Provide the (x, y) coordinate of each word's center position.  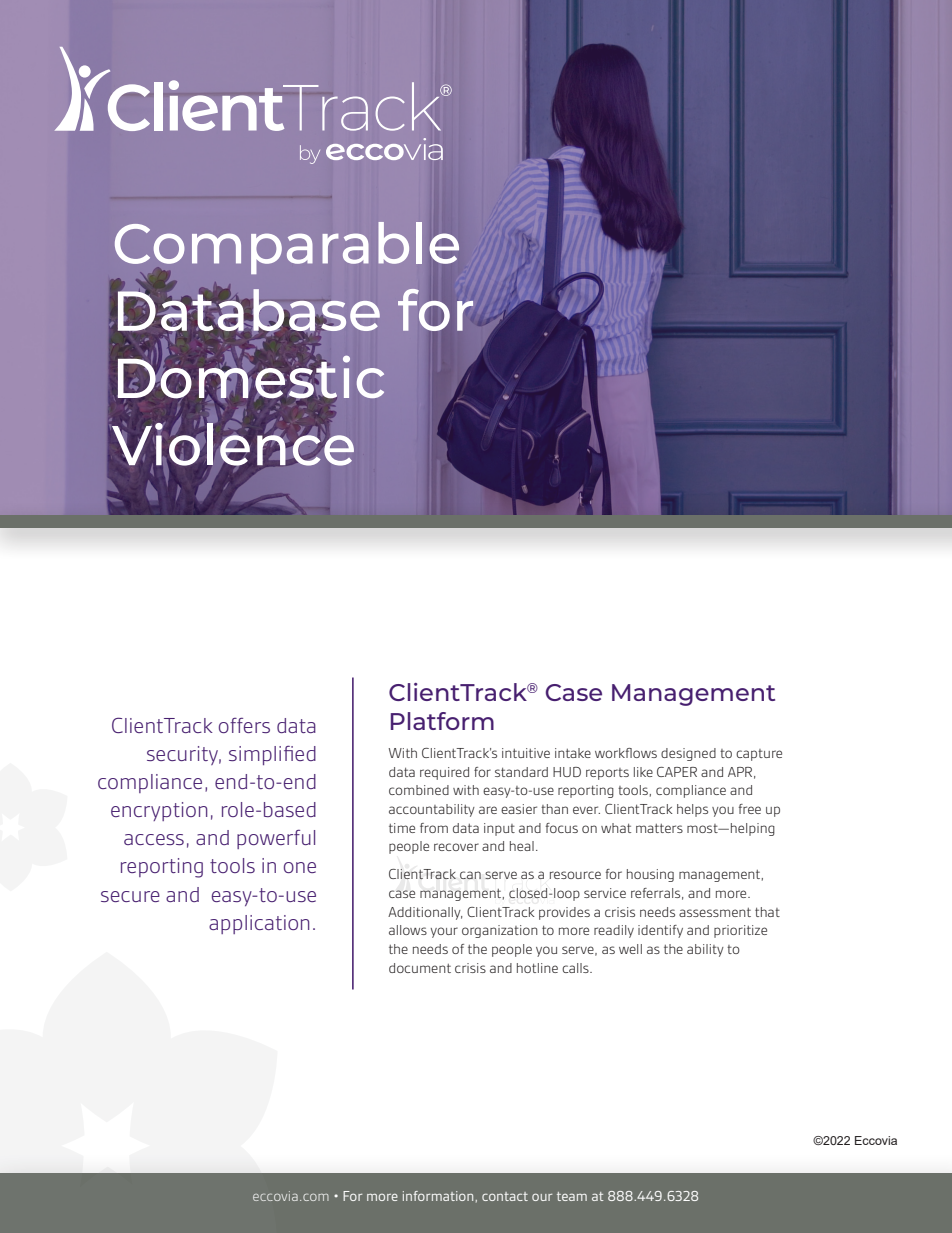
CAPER (677, 772)
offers (244, 725)
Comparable (287, 249)
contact (505, 1196)
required (444, 773)
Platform (442, 721)
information (438, 1196)
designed (688, 754)
